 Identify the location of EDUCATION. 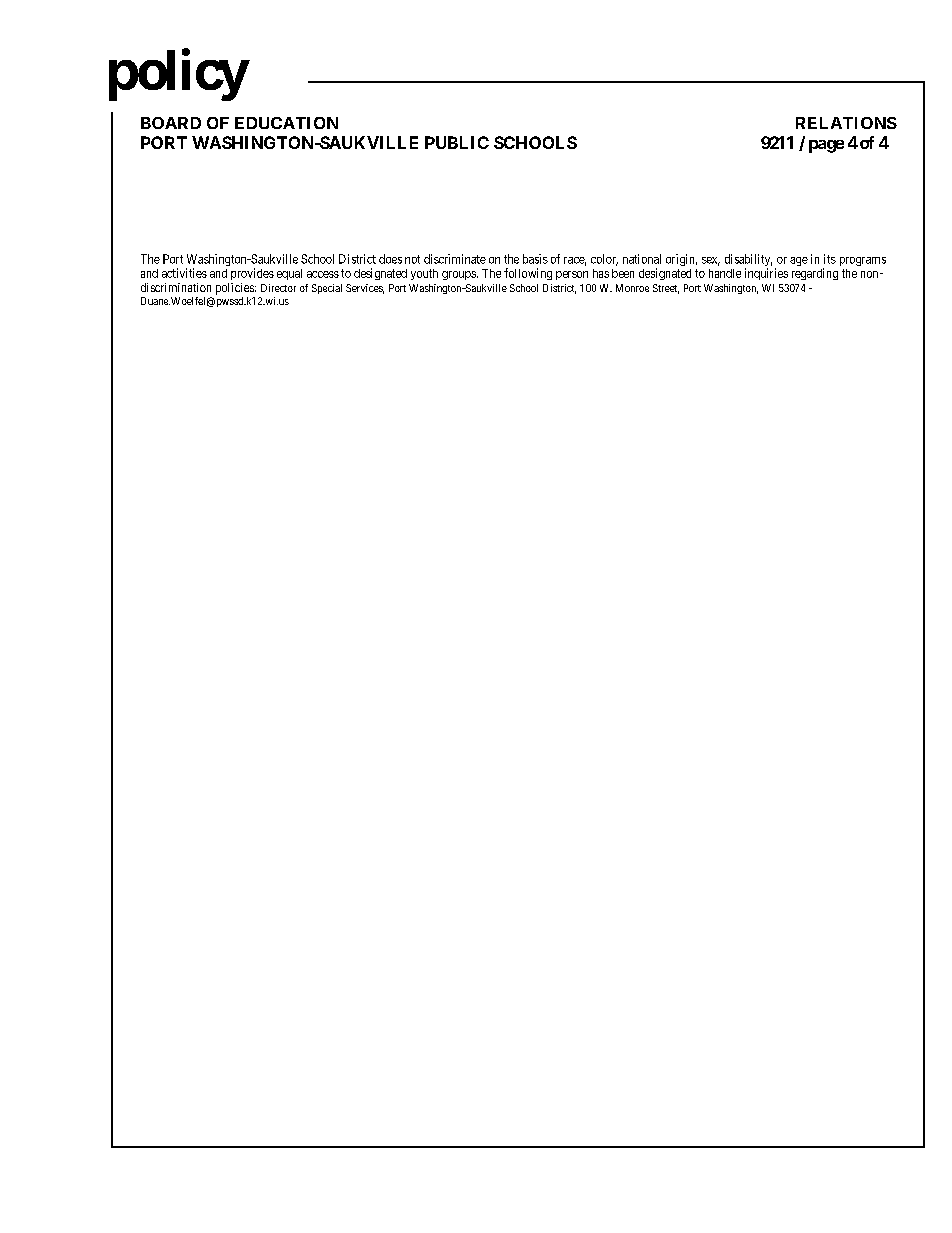
(286, 123).
